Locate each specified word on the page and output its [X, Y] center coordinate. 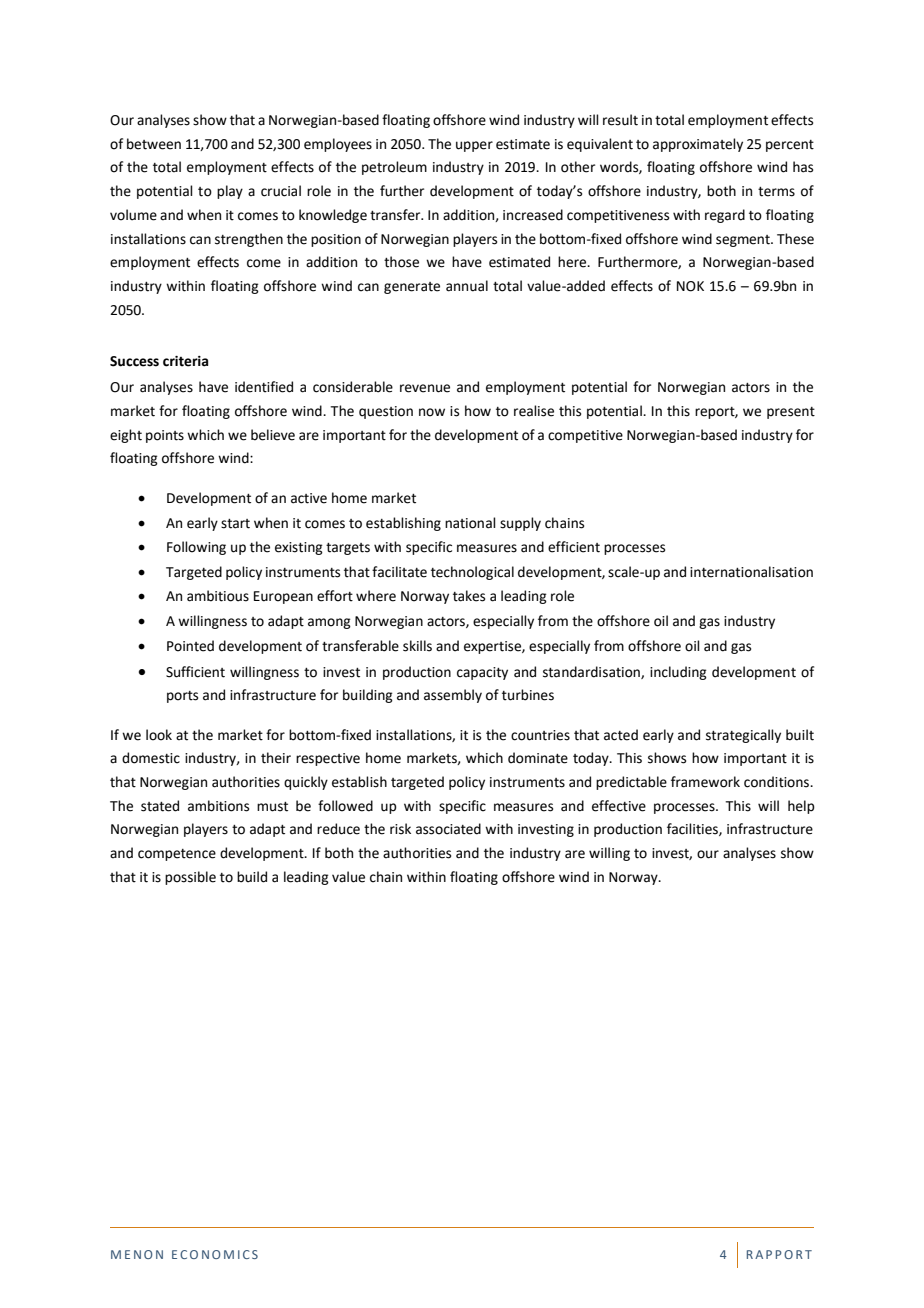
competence [177, 855]
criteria [185, 361]
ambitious [218, 596]
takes [469, 596]
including [678, 673]
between [154, 144]
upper [474, 146]
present [791, 413]
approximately [698, 145]
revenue [425, 388]
